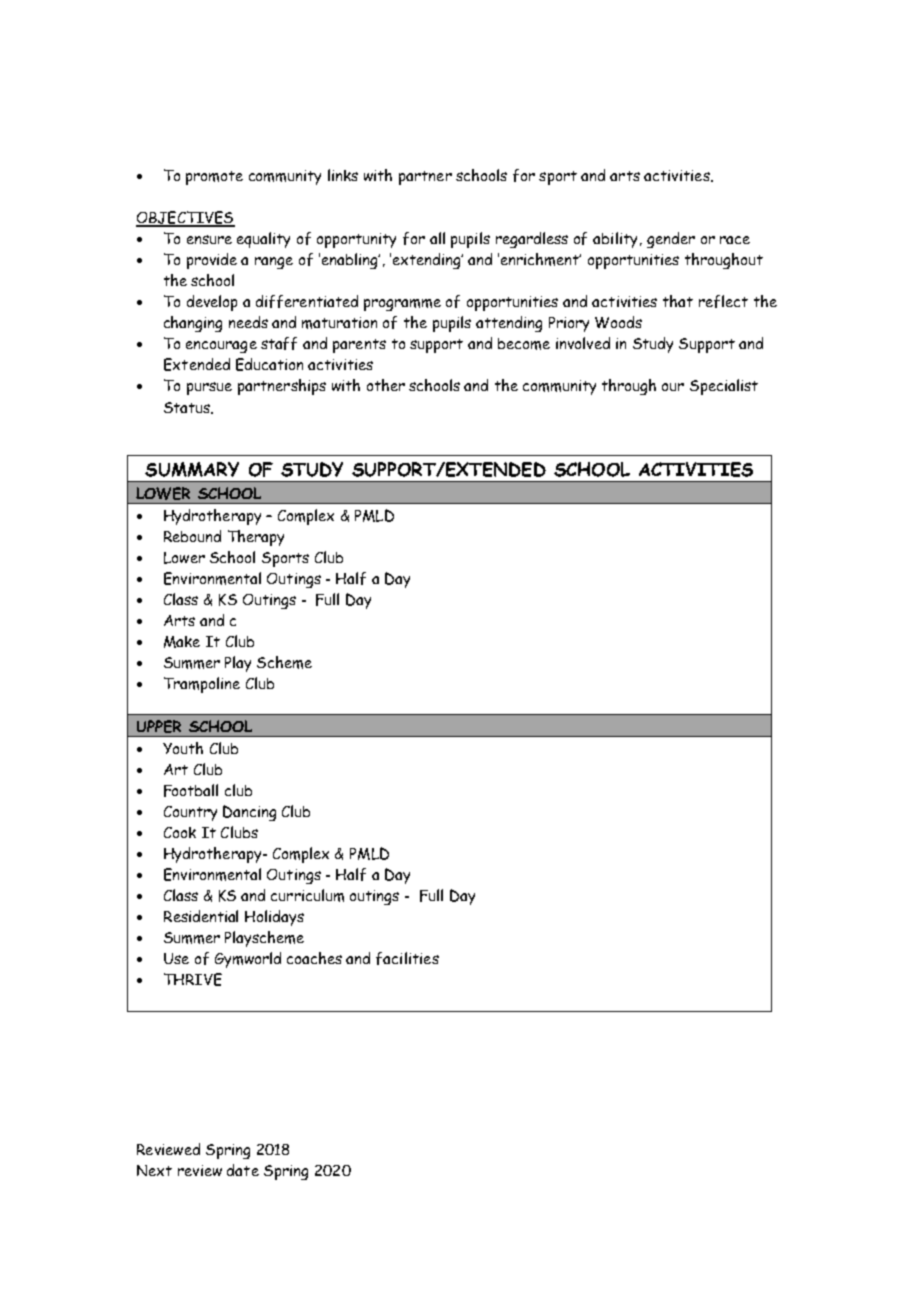 The width and height of the document is (924, 1308). Describe the element at coordinates (671, 240) in the document. I see `gender` at that location.
